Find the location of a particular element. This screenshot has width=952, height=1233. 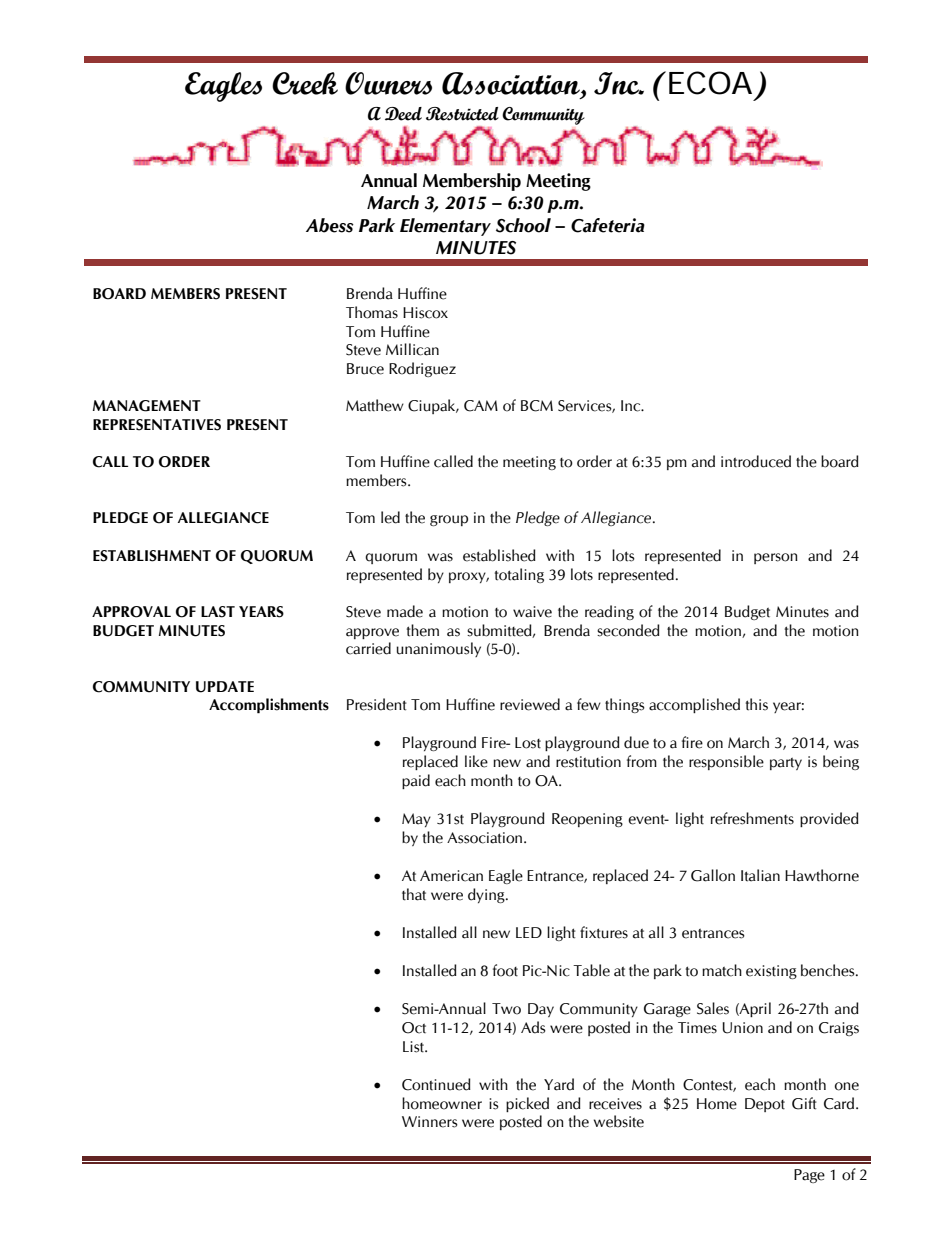

Depot is located at coordinates (765, 1105).
